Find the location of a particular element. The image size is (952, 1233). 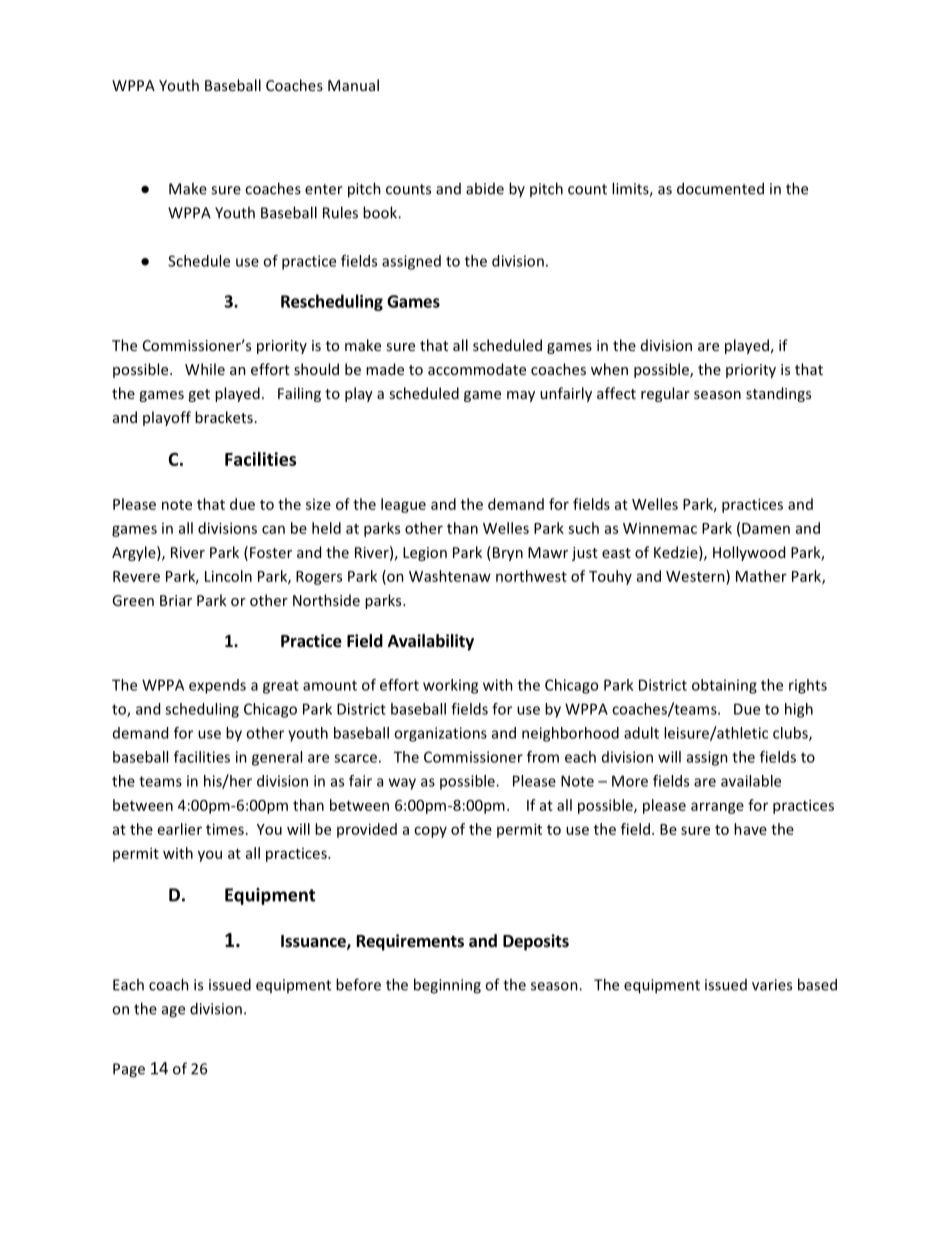

abide is located at coordinates (485, 188).
